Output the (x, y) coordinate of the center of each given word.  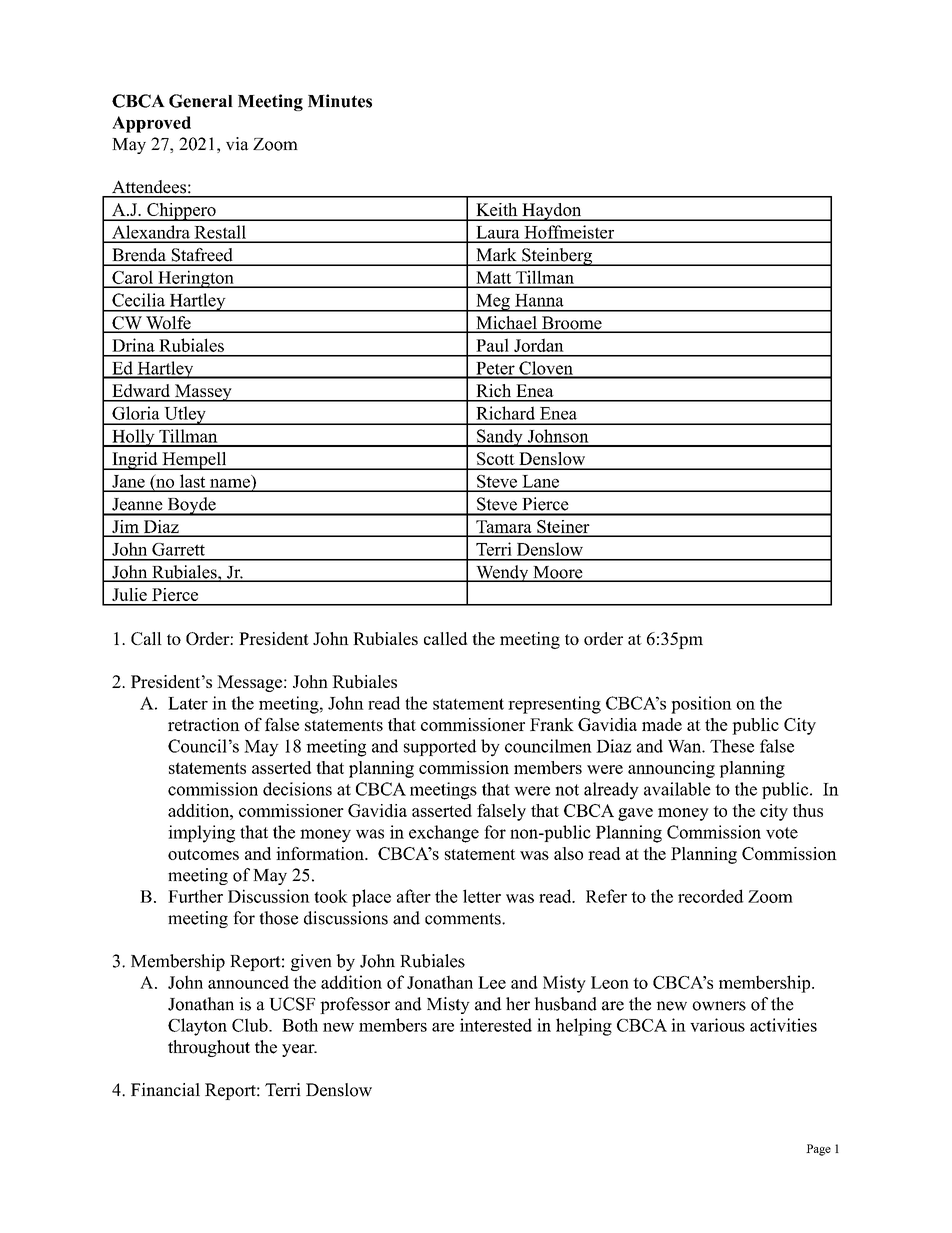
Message (249, 683)
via (237, 144)
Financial (165, 1090)
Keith (497, 209)
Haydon (552, 212)
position (701, 705)
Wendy (502, 573)
